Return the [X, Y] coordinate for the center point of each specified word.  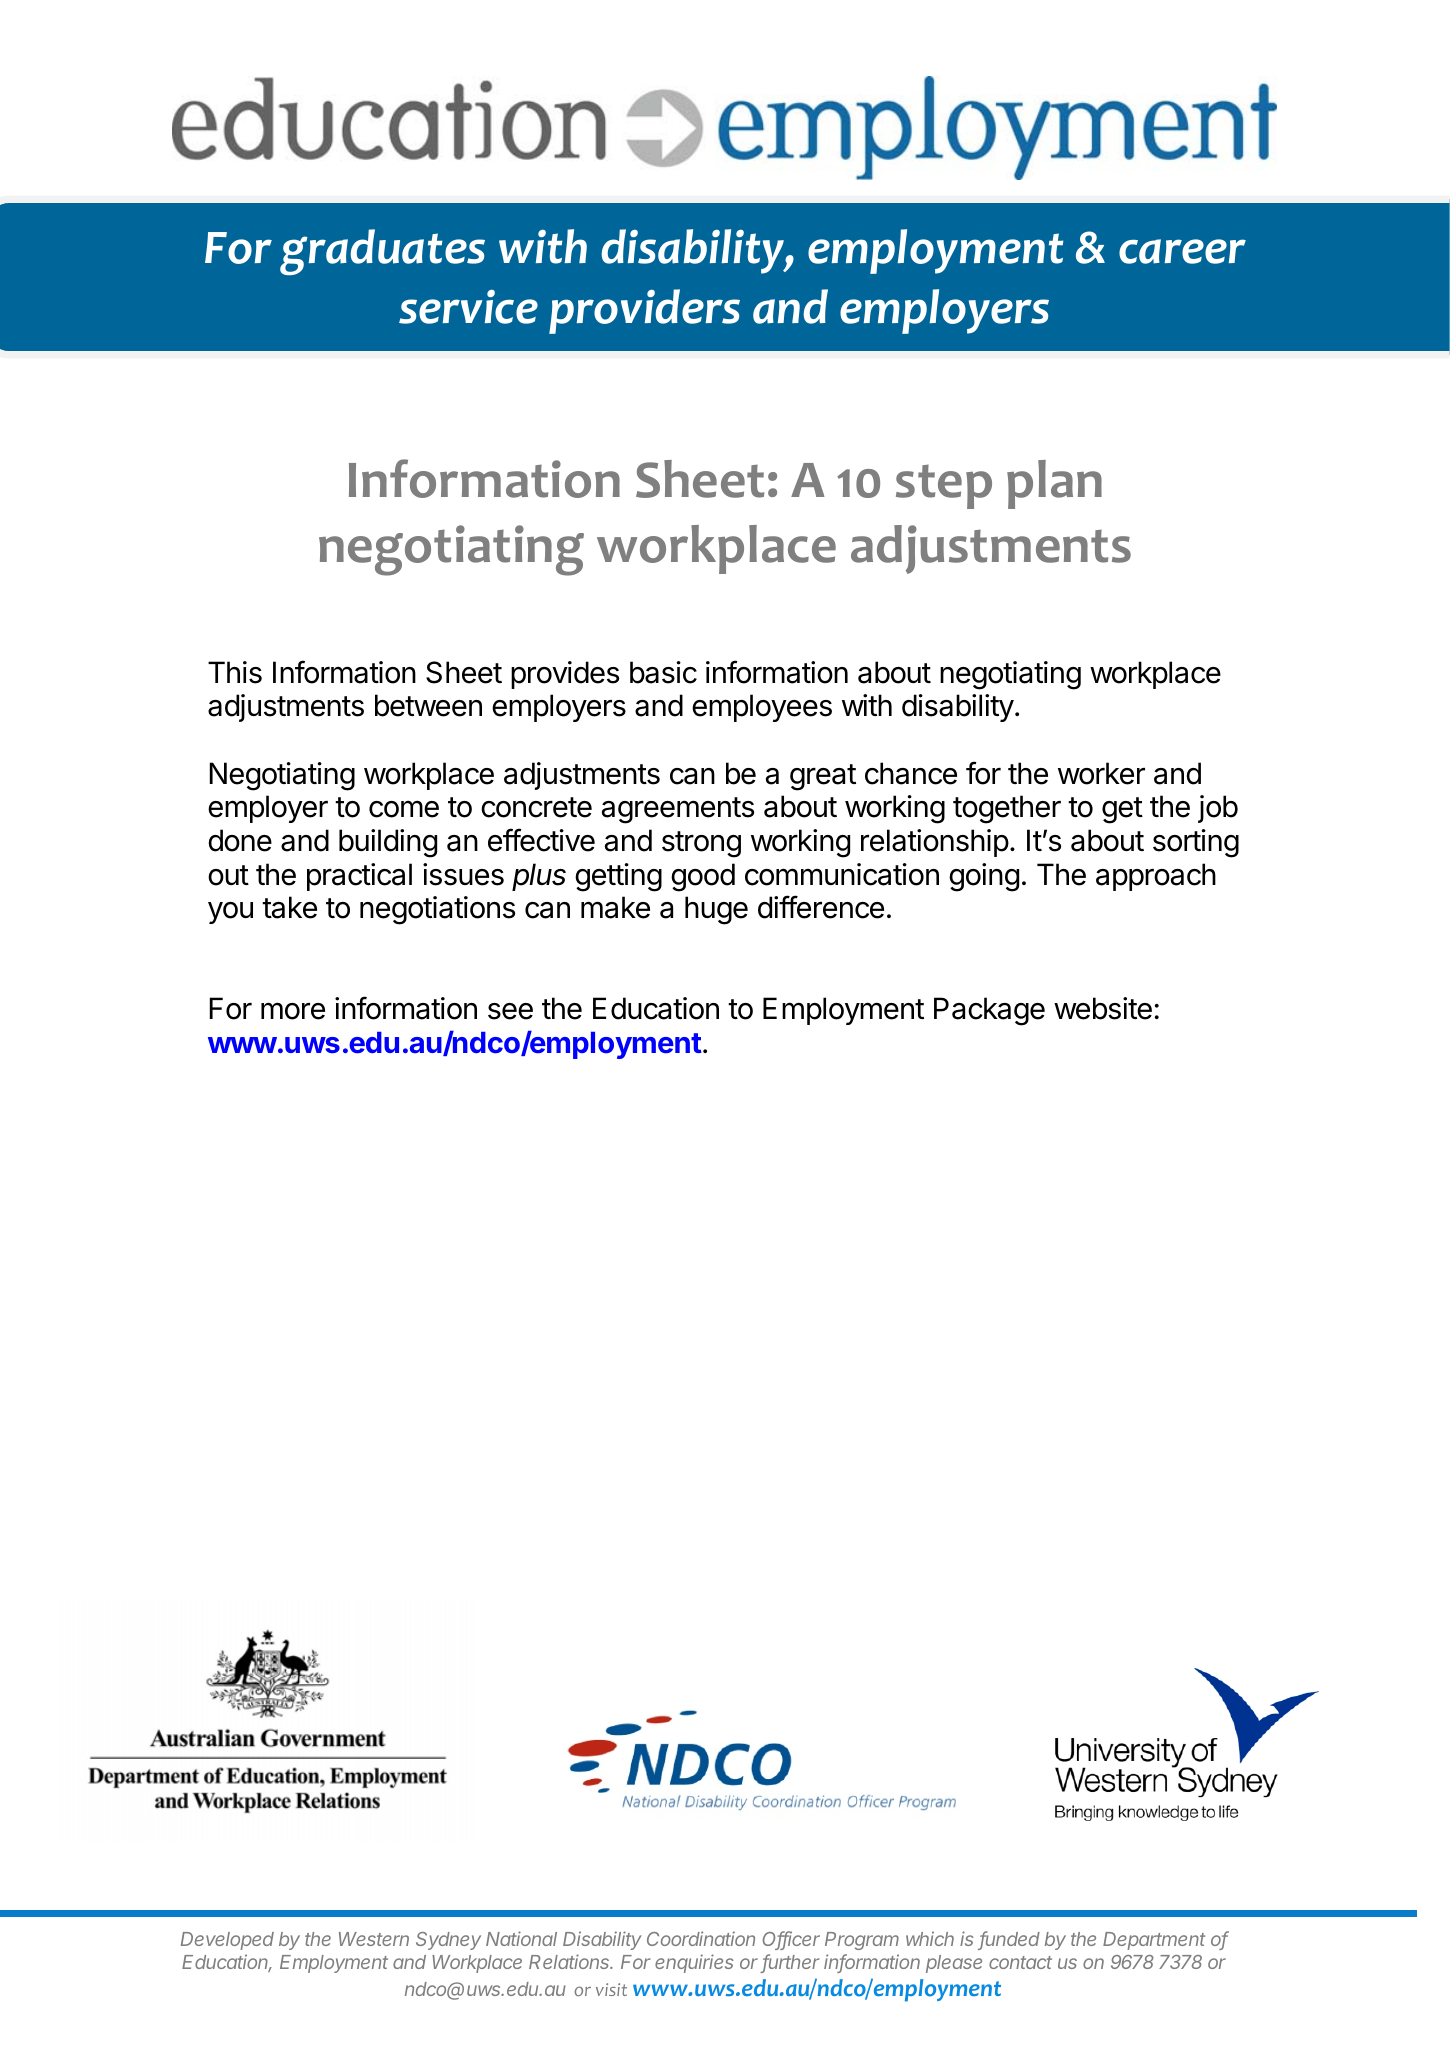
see [510, 1011]
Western [374, 1939]
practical [359, 877]
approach [1156, 877]
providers [644, 311]
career [1182, 251]
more [293, 1011]
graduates [382, 252]
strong [701, 844]
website [1103, 1008]
